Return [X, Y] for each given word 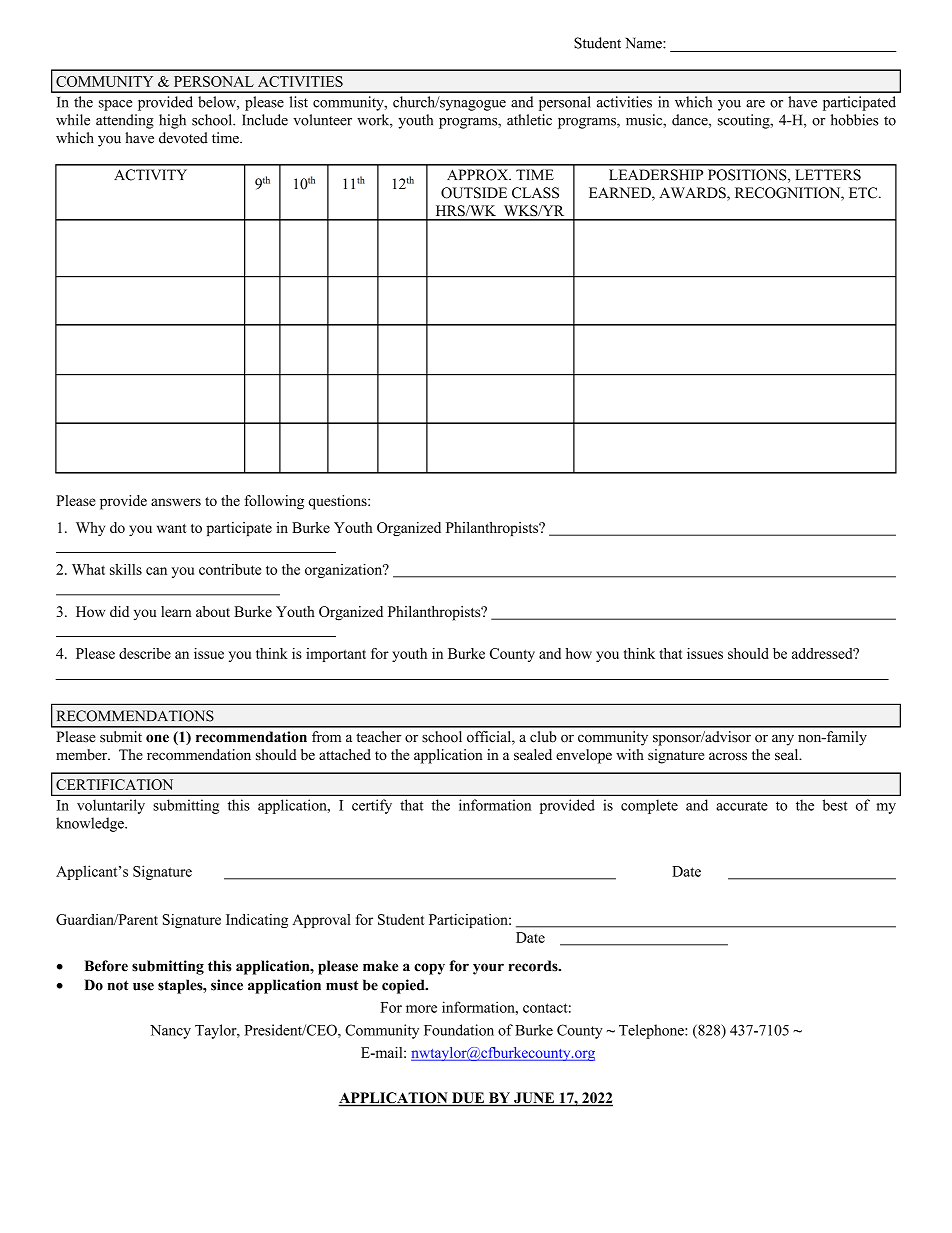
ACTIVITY [150, 175]
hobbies [854, 120]
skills [126, 569]
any [783, 740]
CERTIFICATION [114, 784]
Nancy [170, 1032]
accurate [742, 806]
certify [372, 806]
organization [345, 571]
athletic [529, 120]
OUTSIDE [474, 193]
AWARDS [693, 194]
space [115, 105]
